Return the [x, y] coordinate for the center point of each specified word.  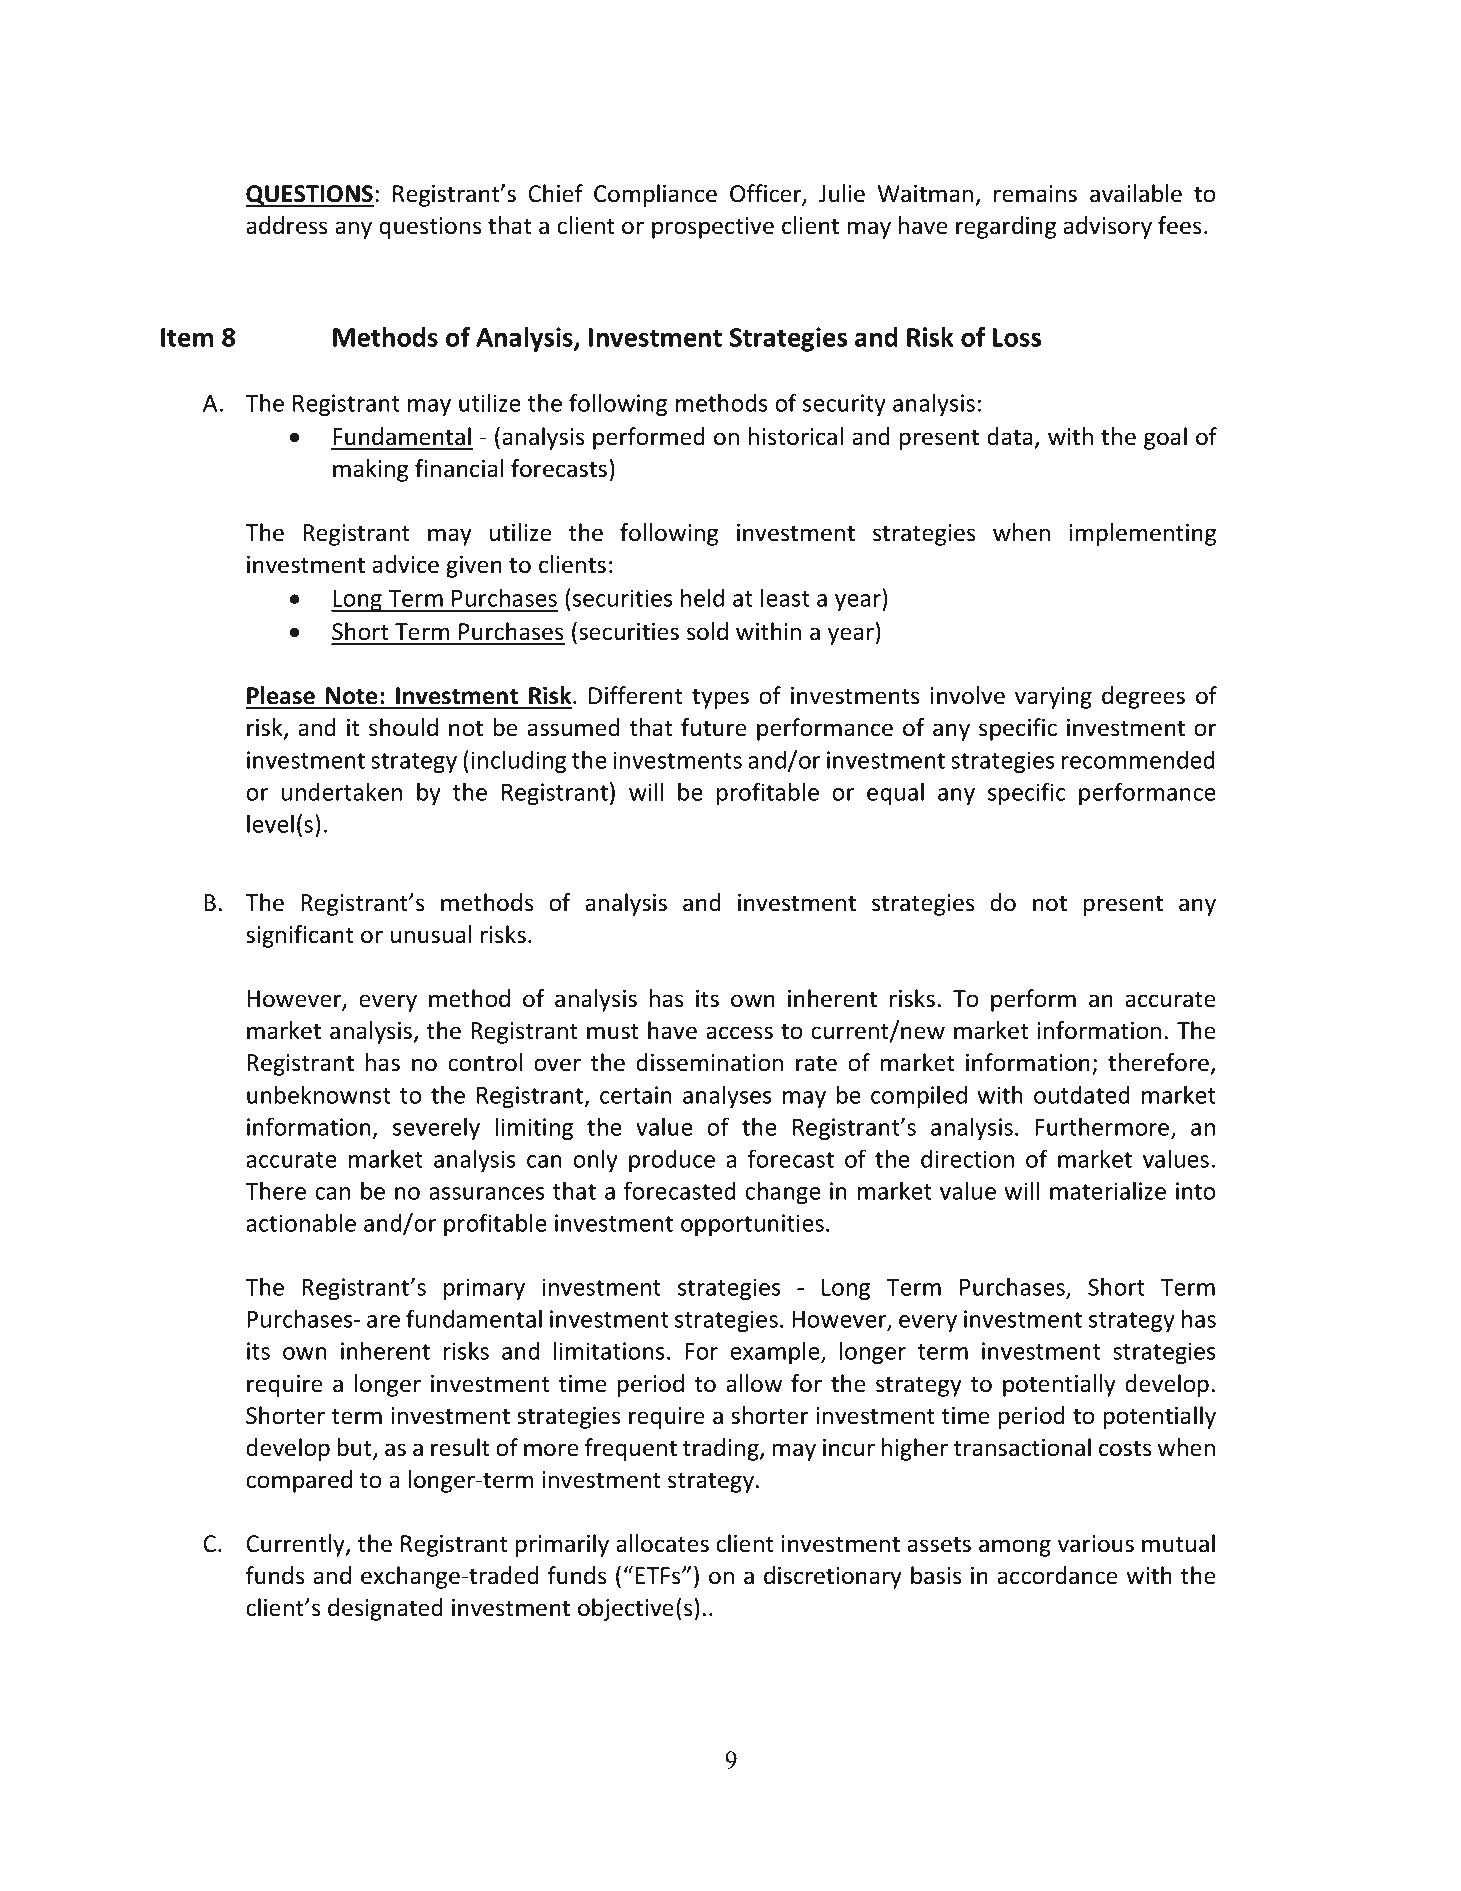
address [286, 225]
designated [385, 1609]
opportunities [752, 1225]
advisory [1107, 227]
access [739, 1033]
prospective [713, 228]
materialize [1108, 1190]
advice [405, 564]
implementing [1142, 534]
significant [300, 936]
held [702, 597]
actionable [301, 1222]
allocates [662, 1543]
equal [895, 793]
